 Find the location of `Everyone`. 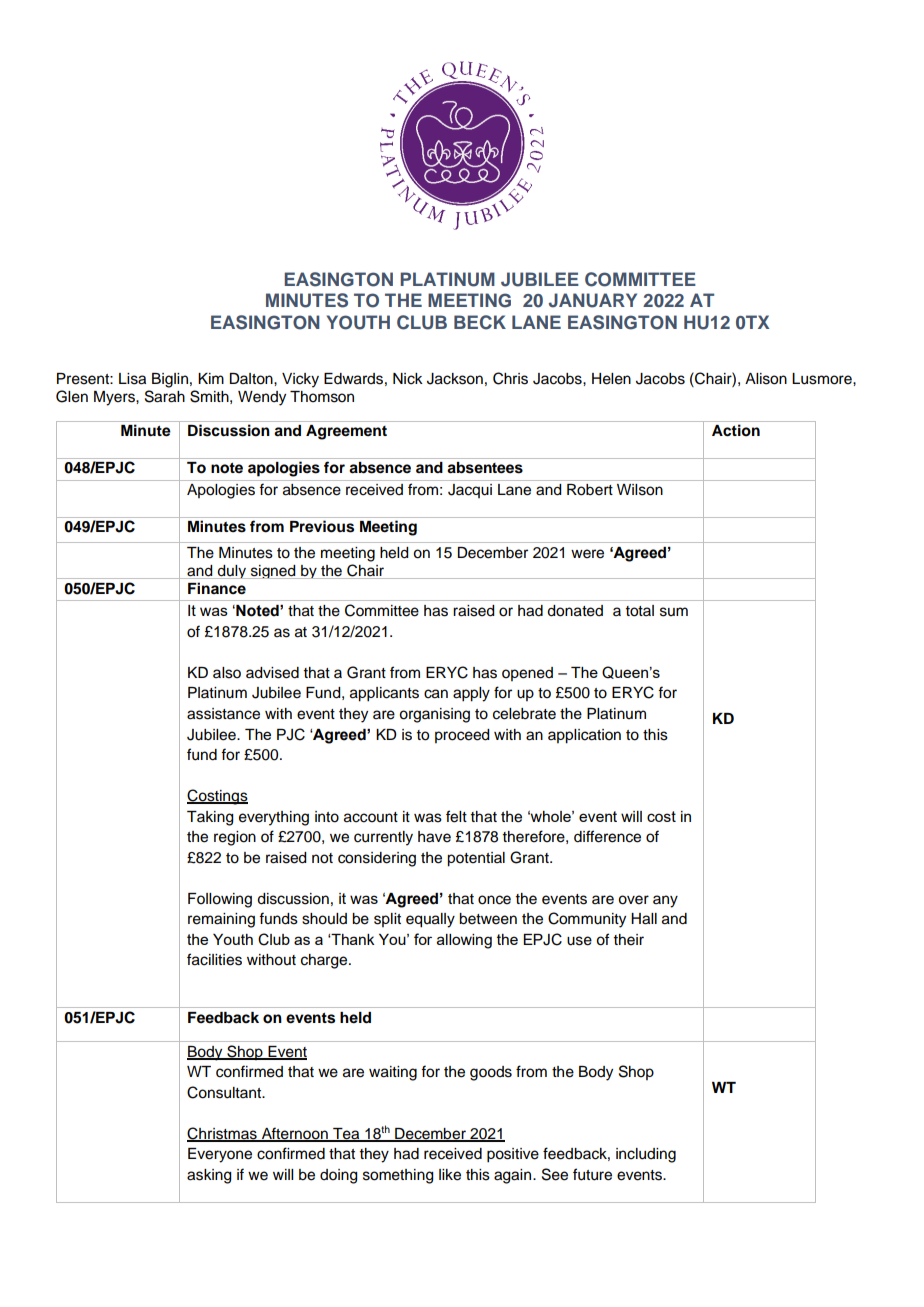

Everyone is located at coordinates (220, 1155).
